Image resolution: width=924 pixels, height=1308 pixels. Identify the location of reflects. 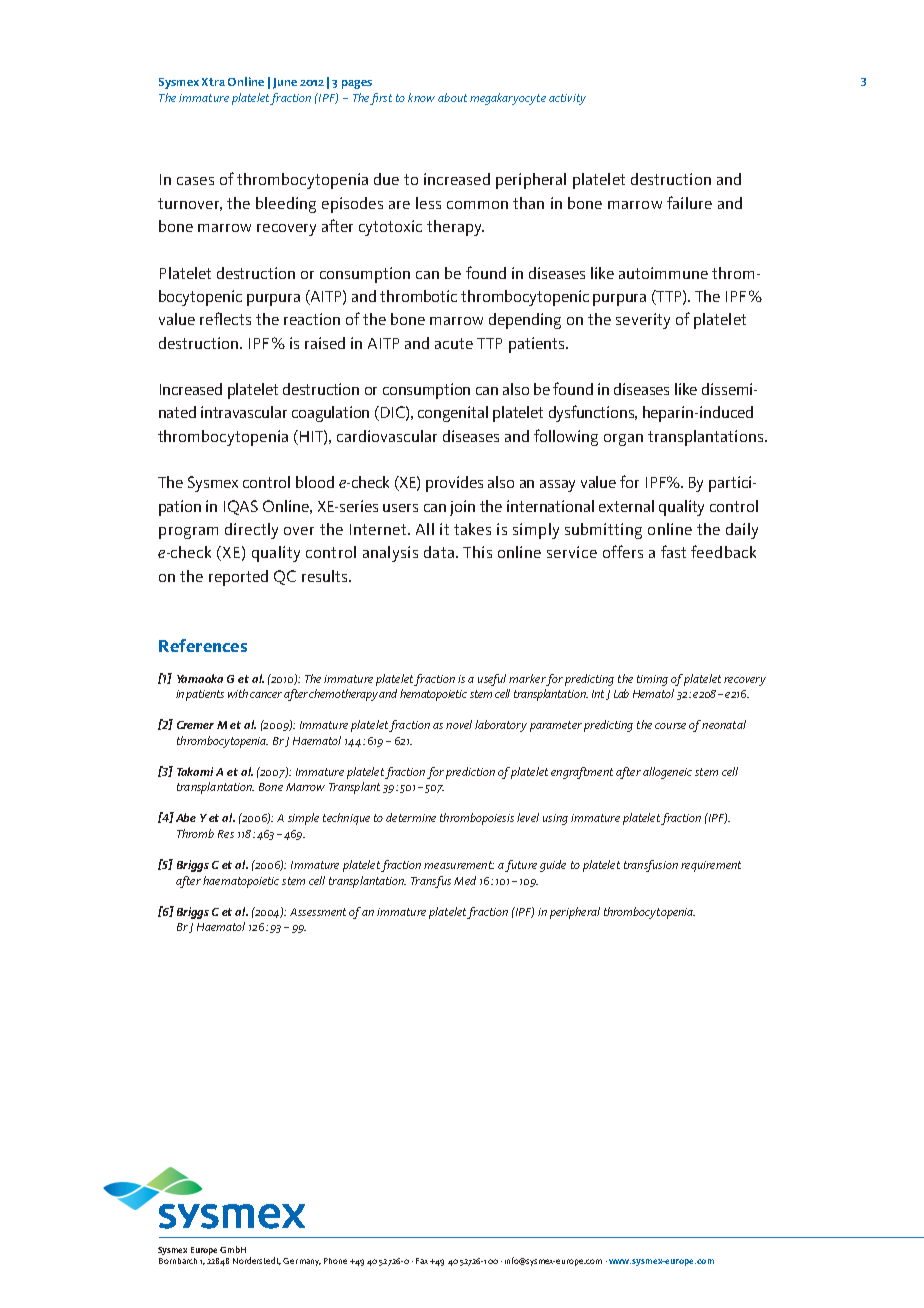
(225, 318).
